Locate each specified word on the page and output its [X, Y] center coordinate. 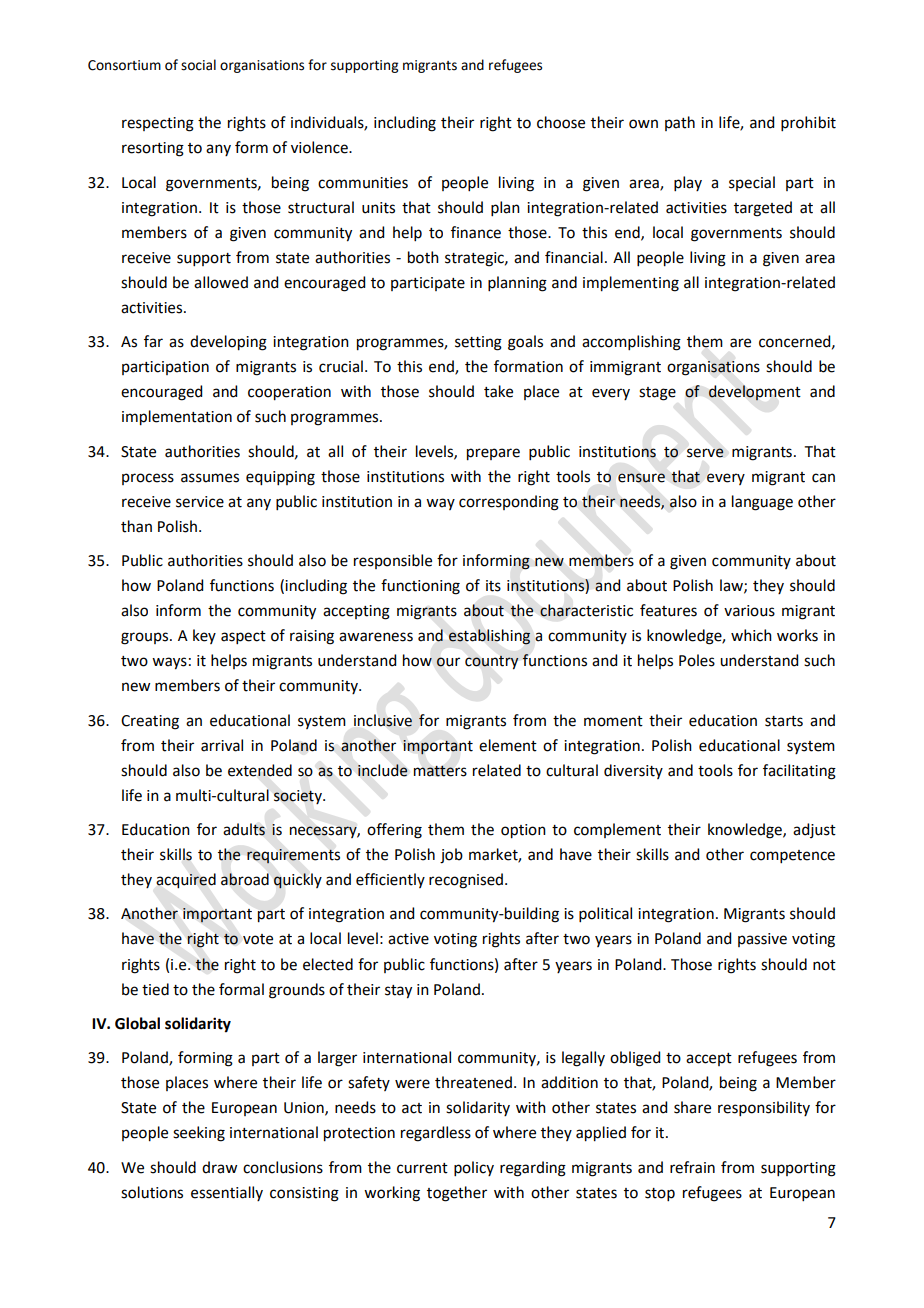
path [680, 123]
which [751, 635]
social [198, 65]
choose [561, 122]
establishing [490, 637]
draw [219, 1167]
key [204, 636]
